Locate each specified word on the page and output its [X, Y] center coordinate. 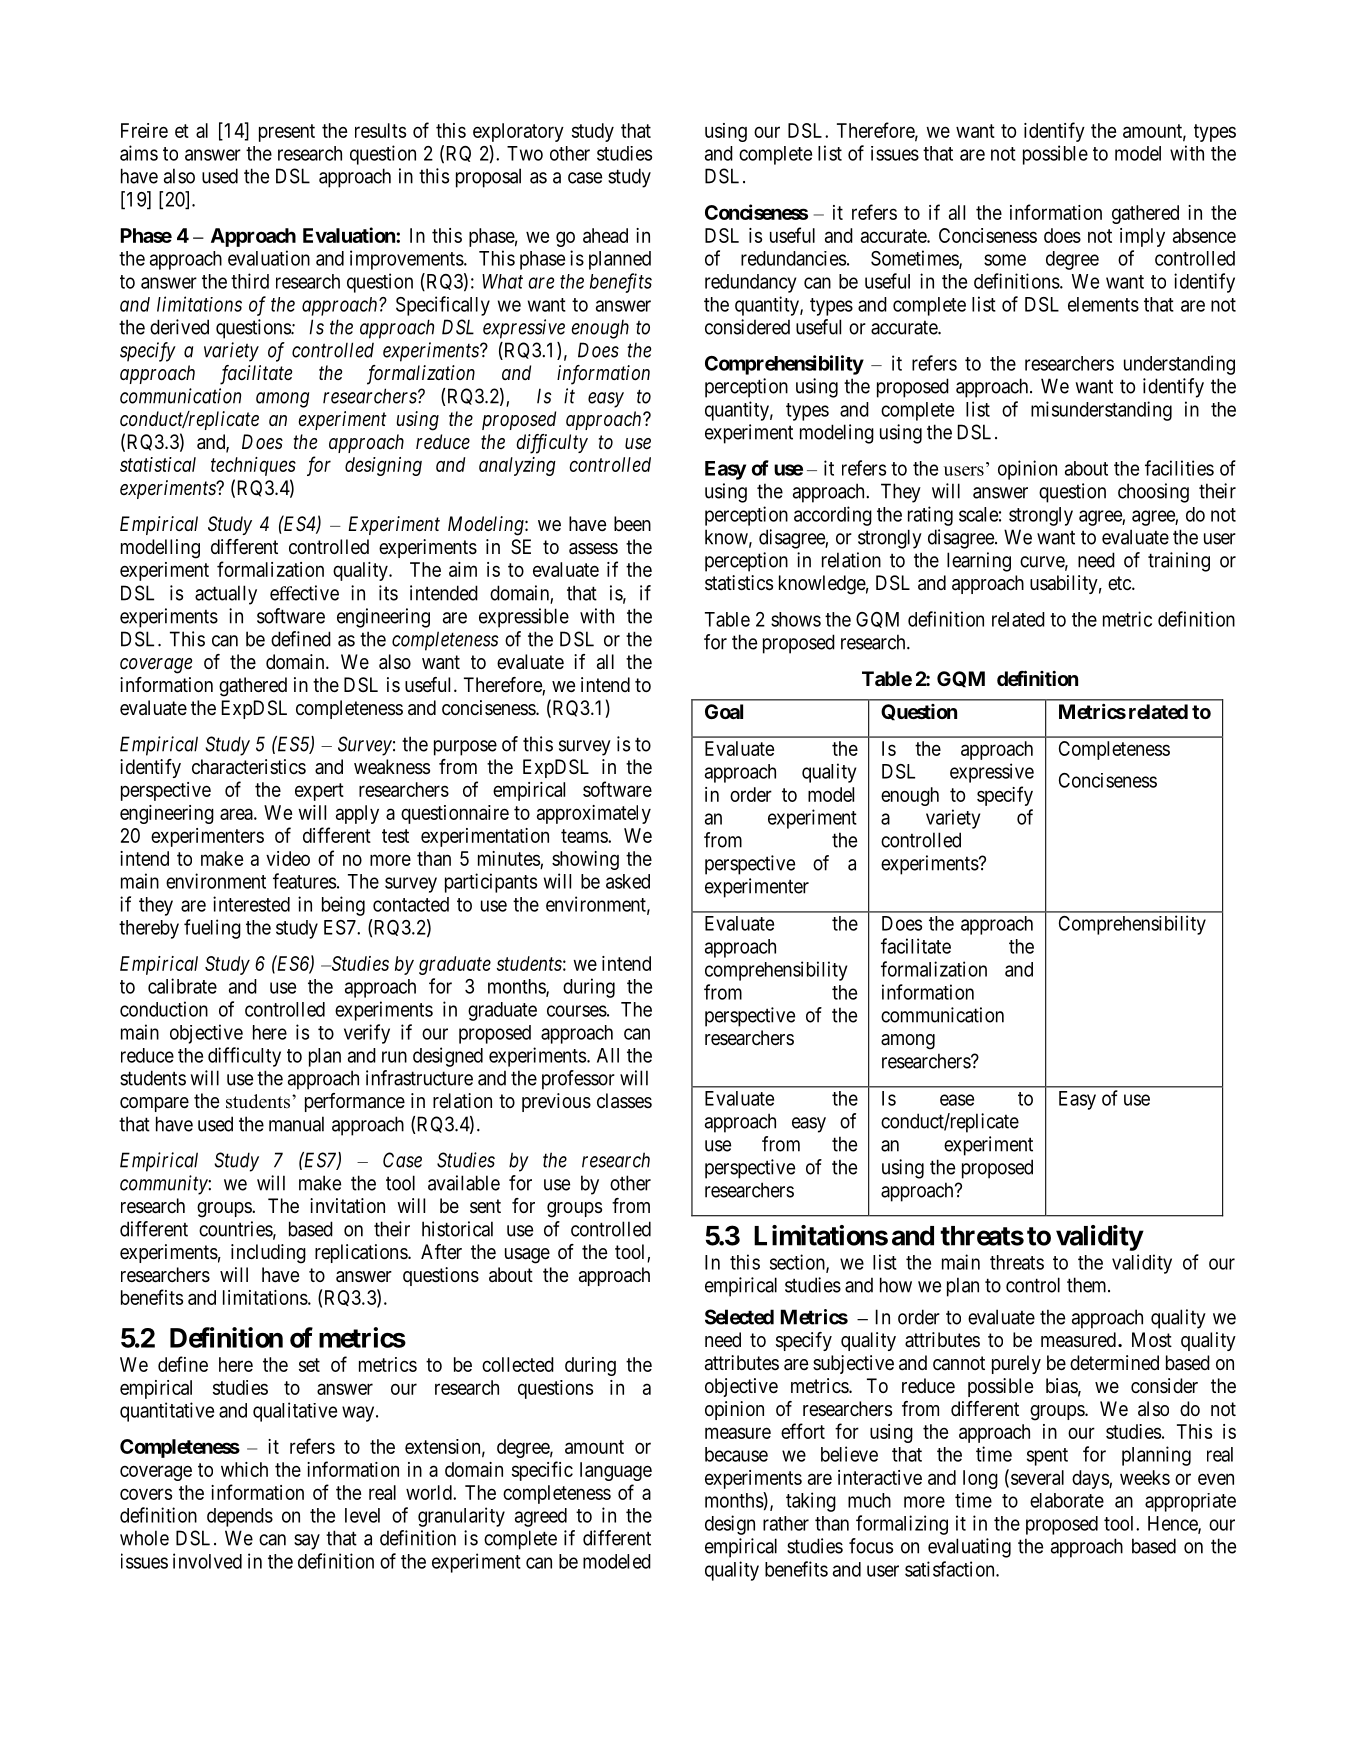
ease [957, 1100]
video [288, 858]
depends [240, 1517]
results [380, 130]
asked [628, 881]
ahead [605, 235]
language [616, 1471]
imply [1142, 237]
